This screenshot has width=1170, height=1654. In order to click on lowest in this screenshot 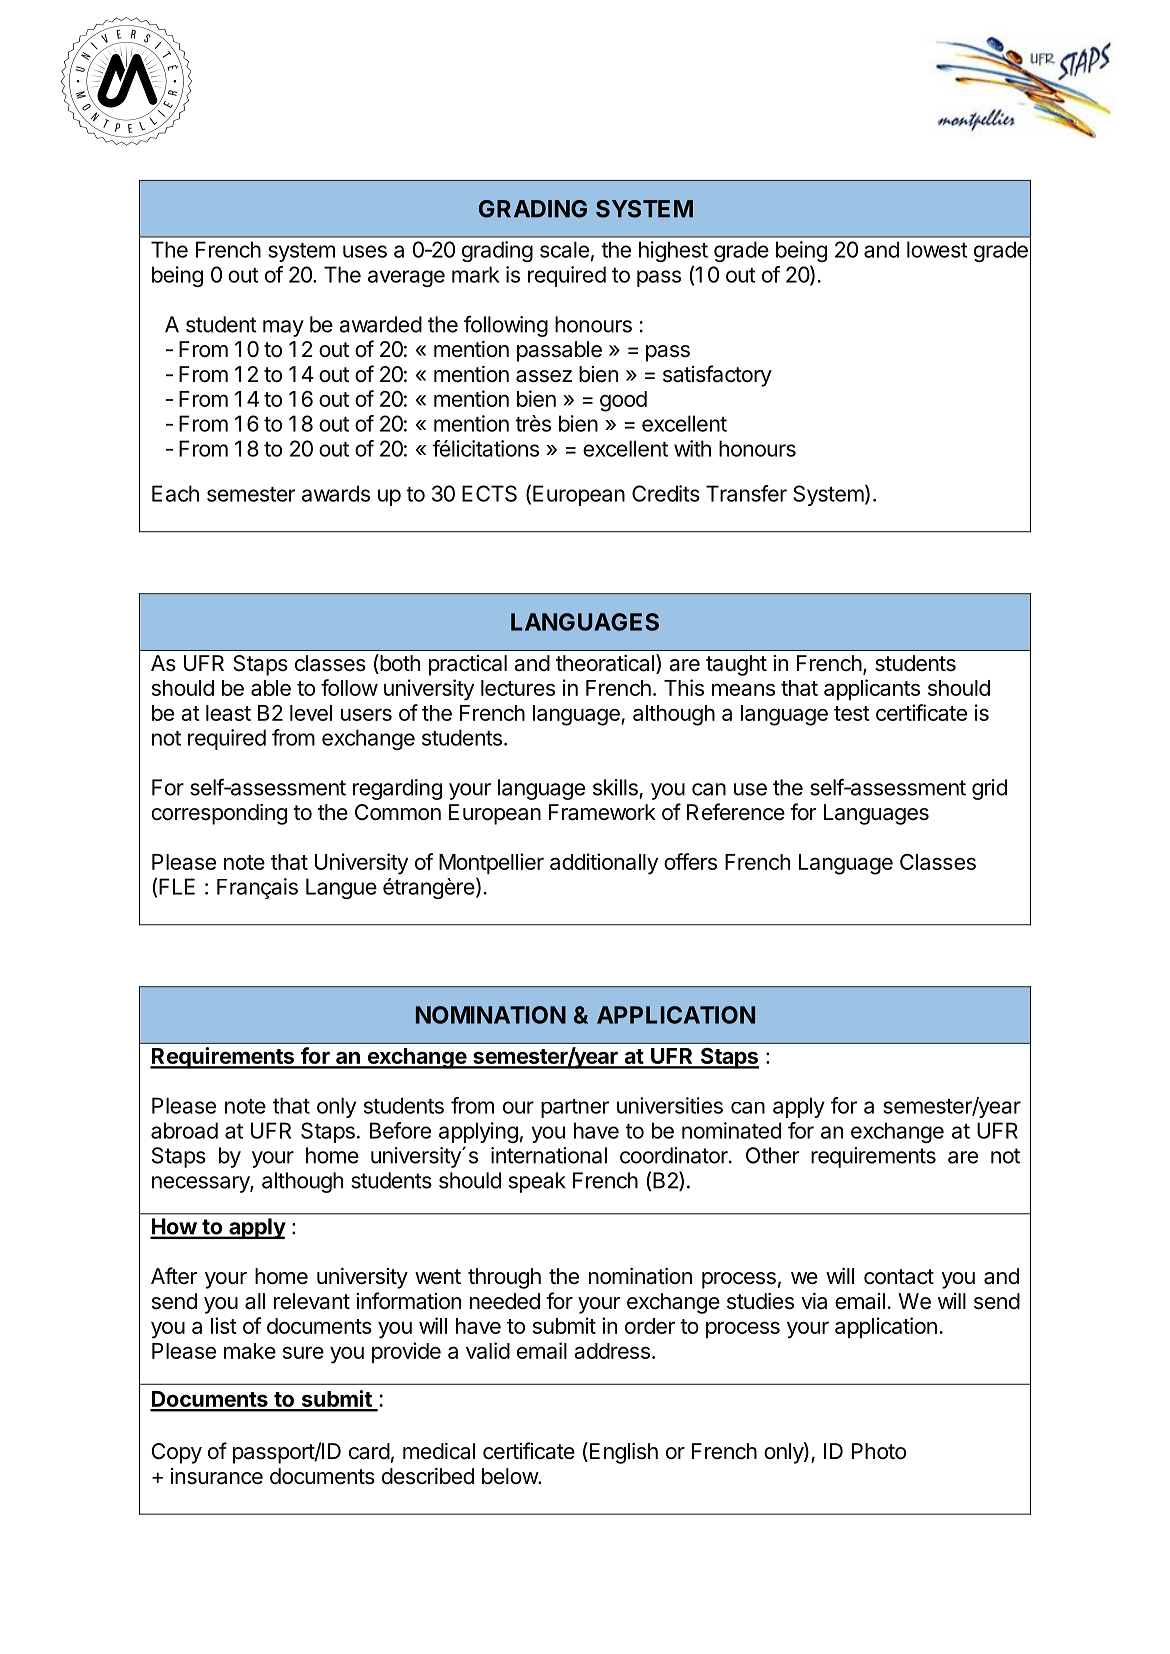, I will do `click(937, 249)`.
